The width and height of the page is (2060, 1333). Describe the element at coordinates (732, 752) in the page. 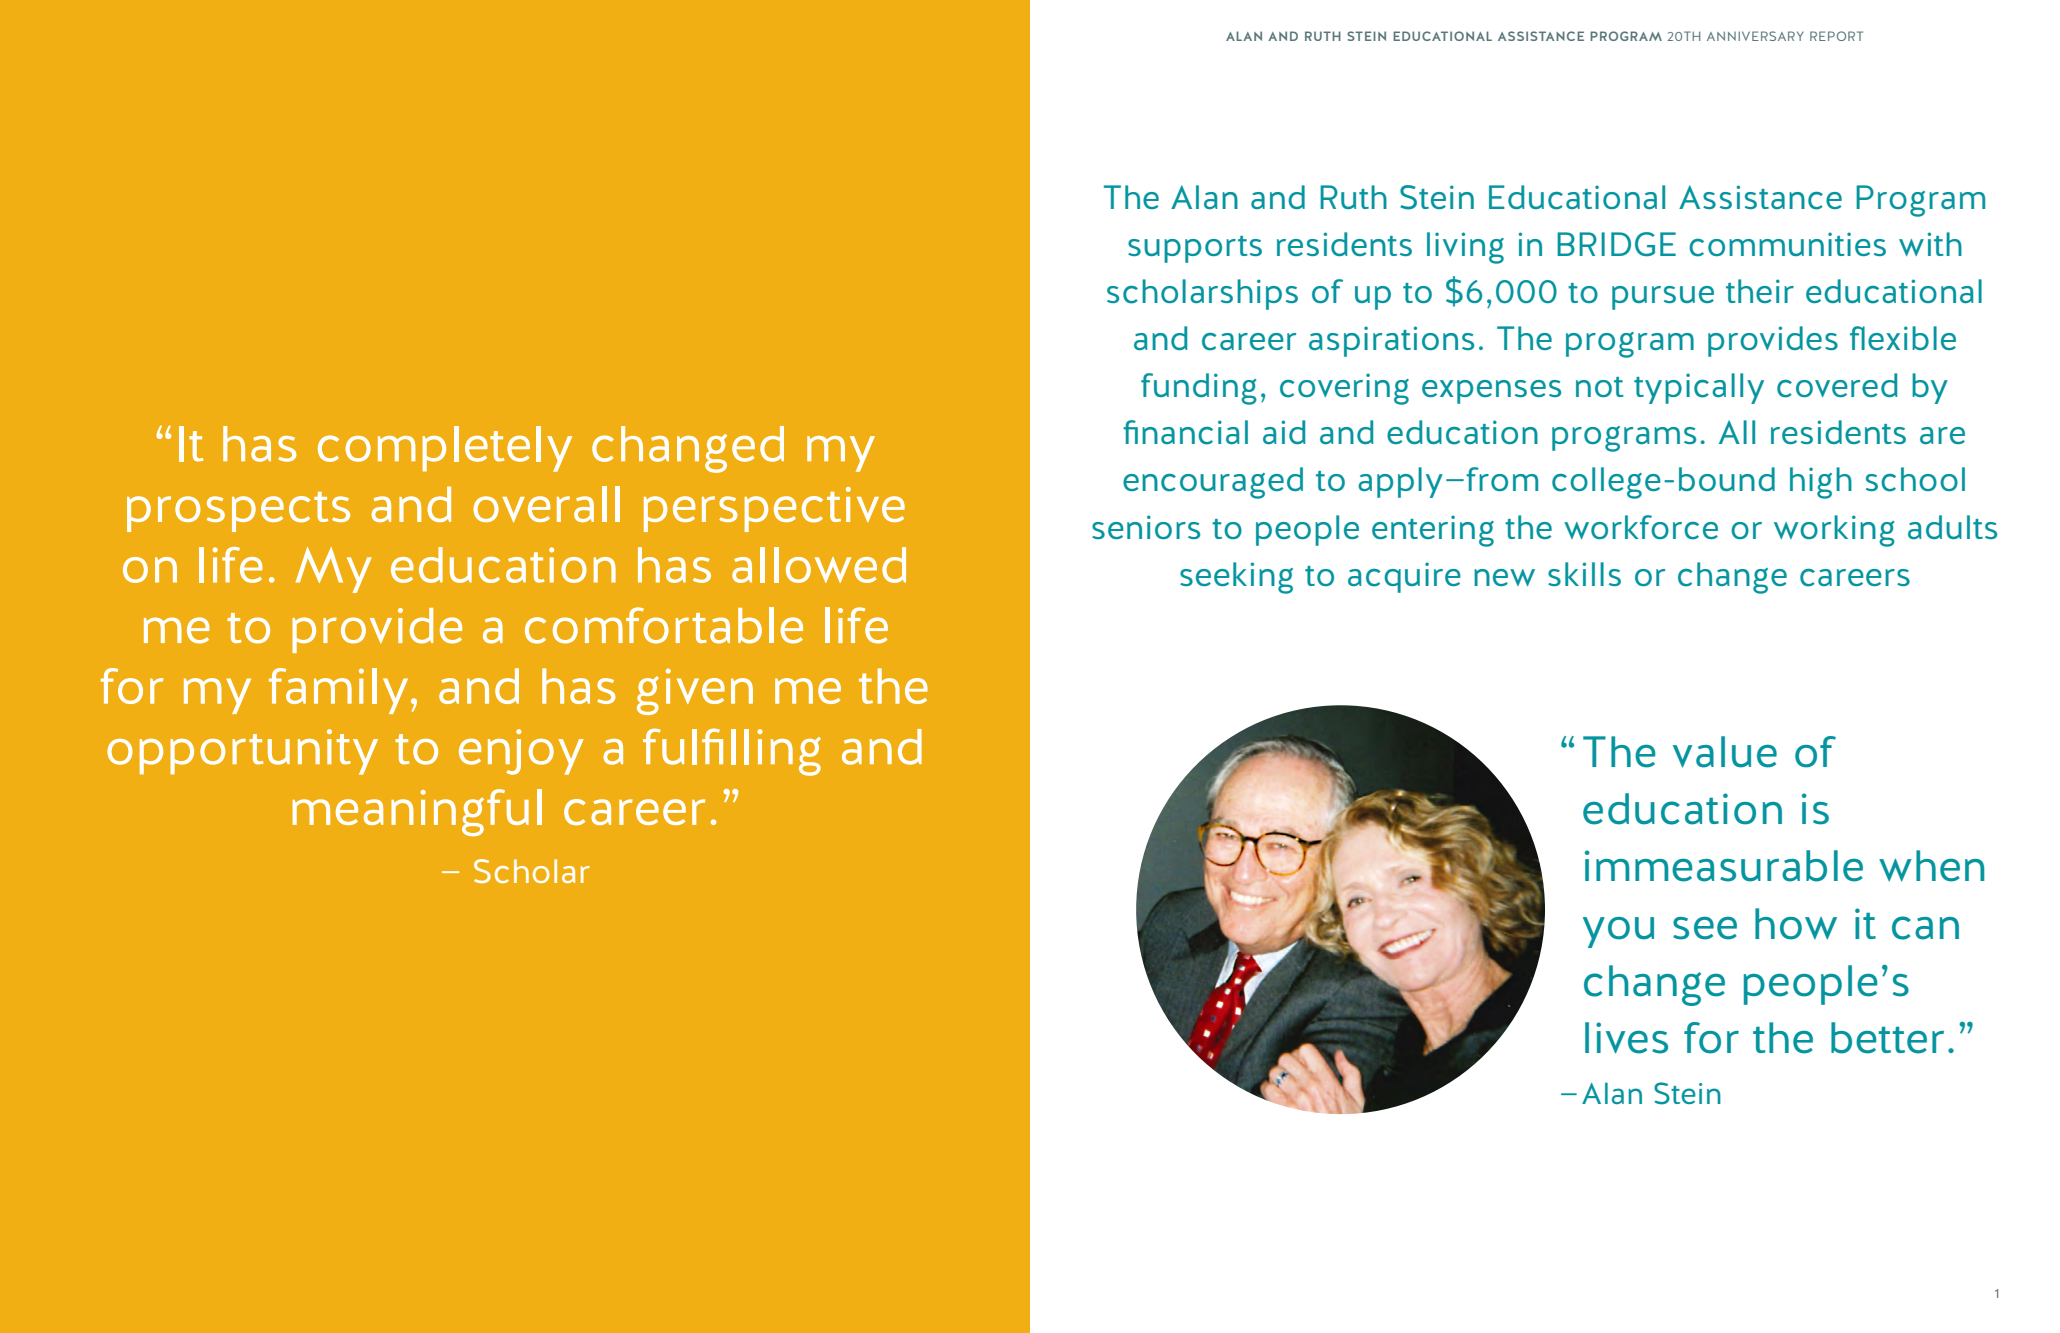

I see `fulfilling` at that location.
